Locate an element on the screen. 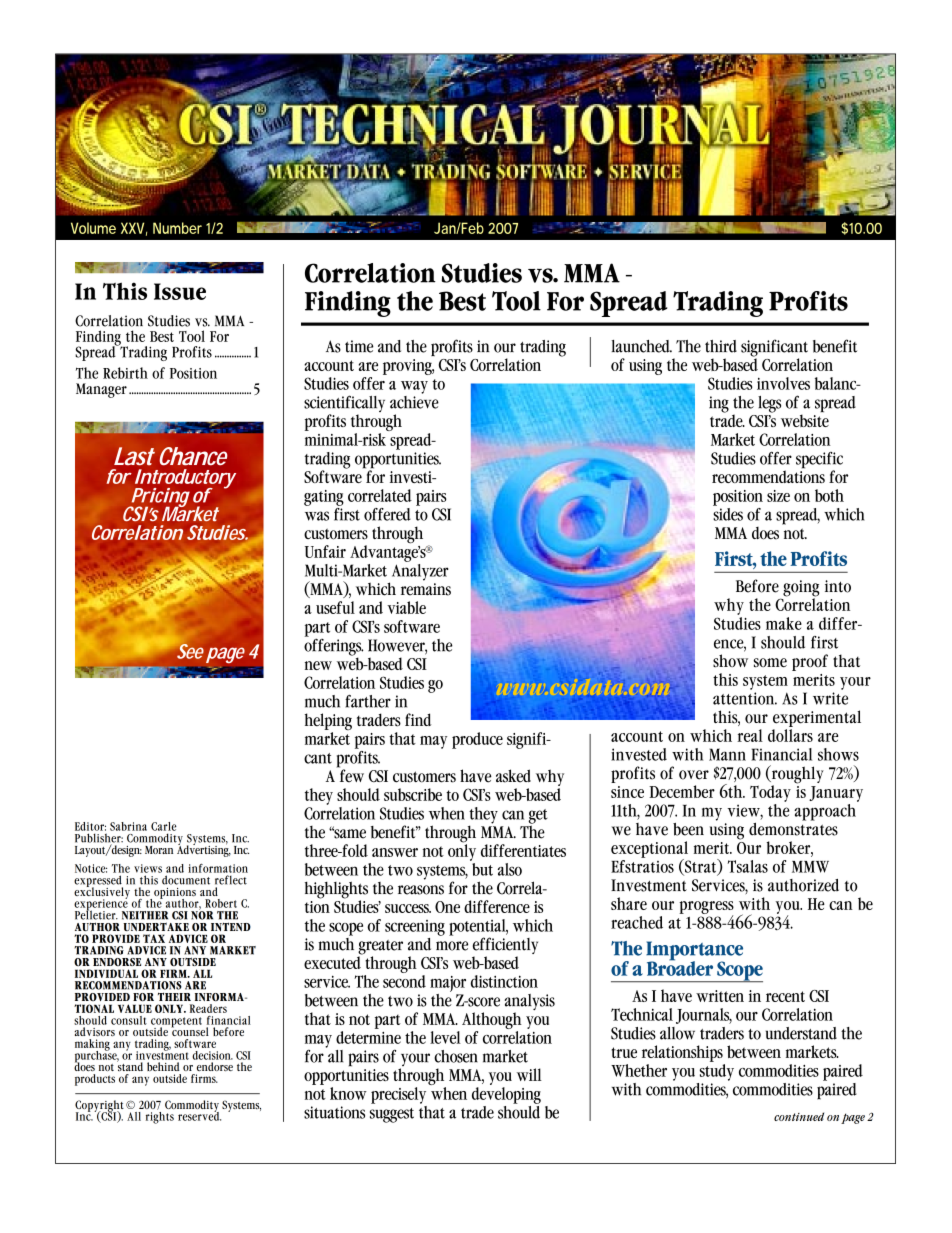 This screenshot has width=952, height=1233. Chance is located at coordinates (193, 456).
